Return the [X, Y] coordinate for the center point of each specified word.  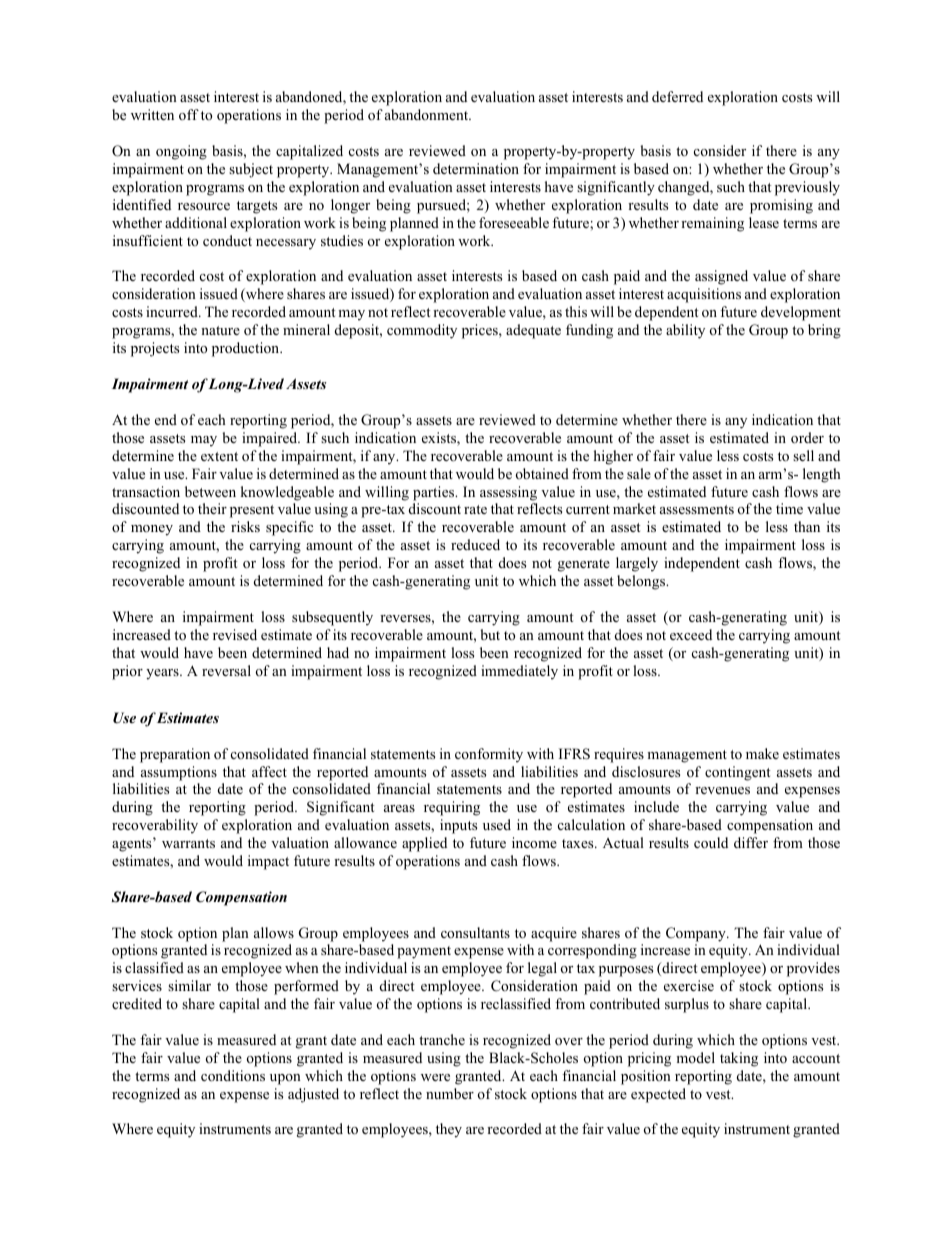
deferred [677, 96]
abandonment [428, 114]
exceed [691, 634]
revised [235, 634]
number [450, 1093]
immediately [519, 672]
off [189, 114]
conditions [233, 1075]
